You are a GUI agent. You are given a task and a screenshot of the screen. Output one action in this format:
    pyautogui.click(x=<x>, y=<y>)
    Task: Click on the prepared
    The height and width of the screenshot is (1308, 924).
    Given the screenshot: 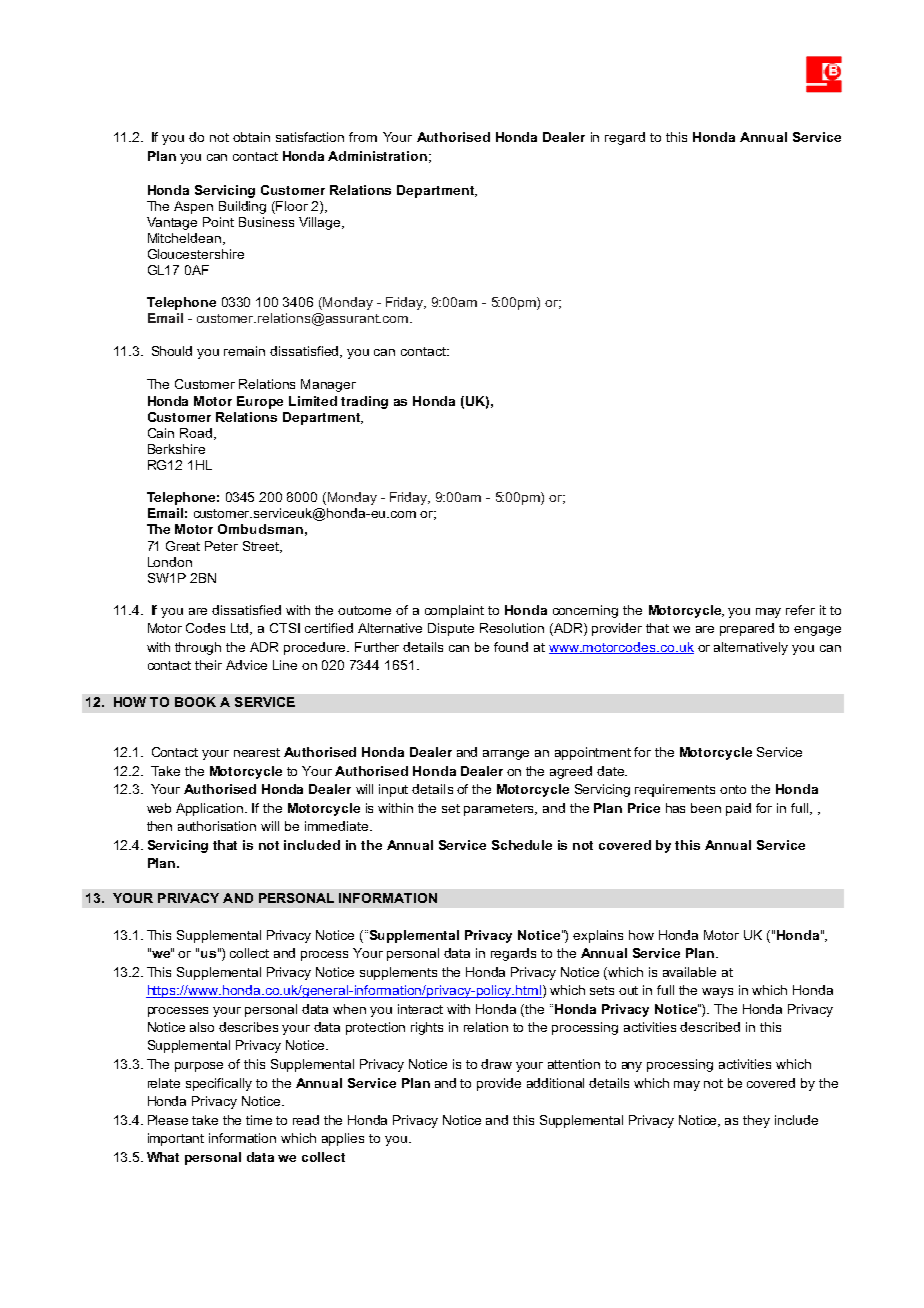 What is the action you would take?
    pyautogui.click(x=747, y=629)
